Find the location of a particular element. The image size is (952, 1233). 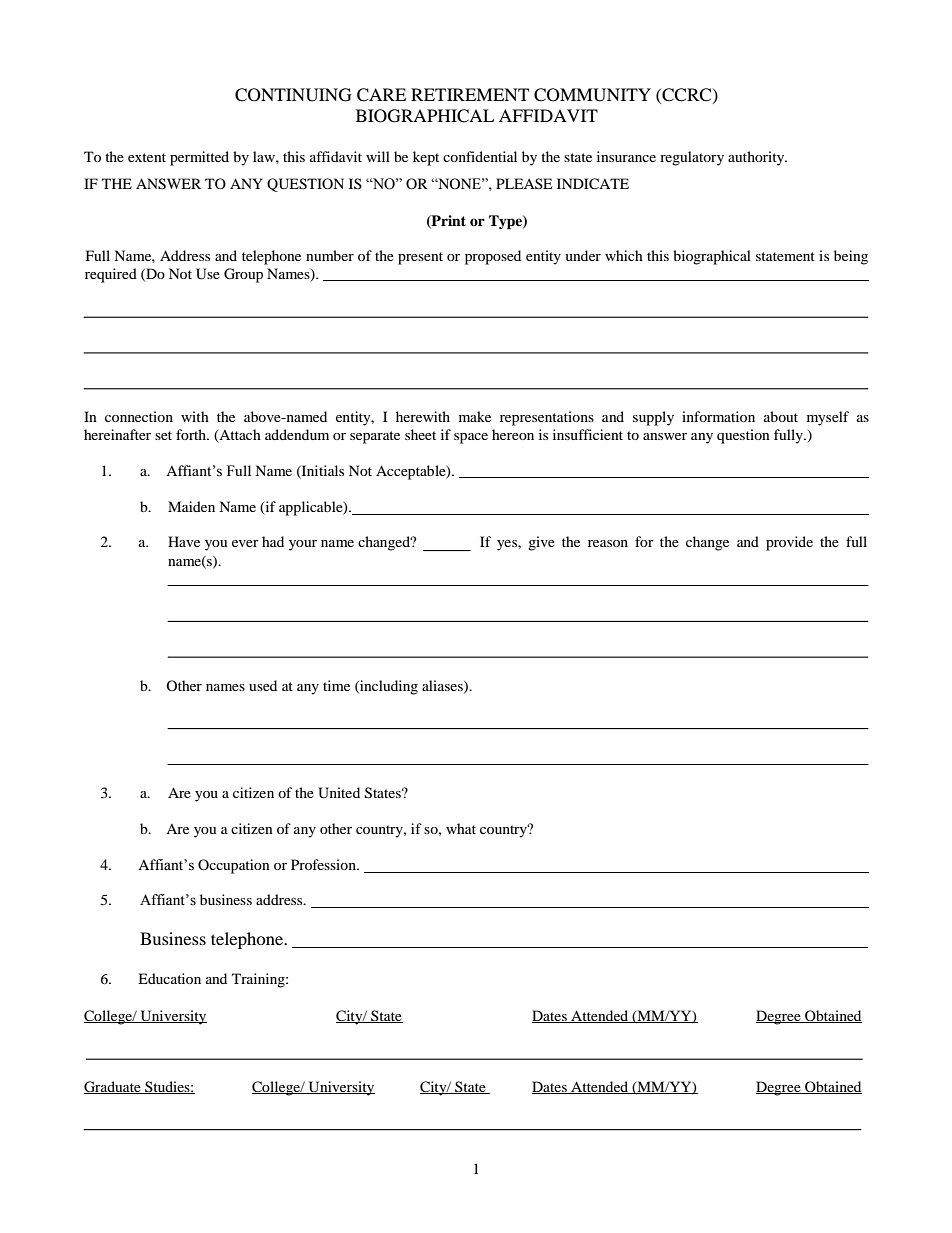

Profession is located at coordinates (324, 864).
